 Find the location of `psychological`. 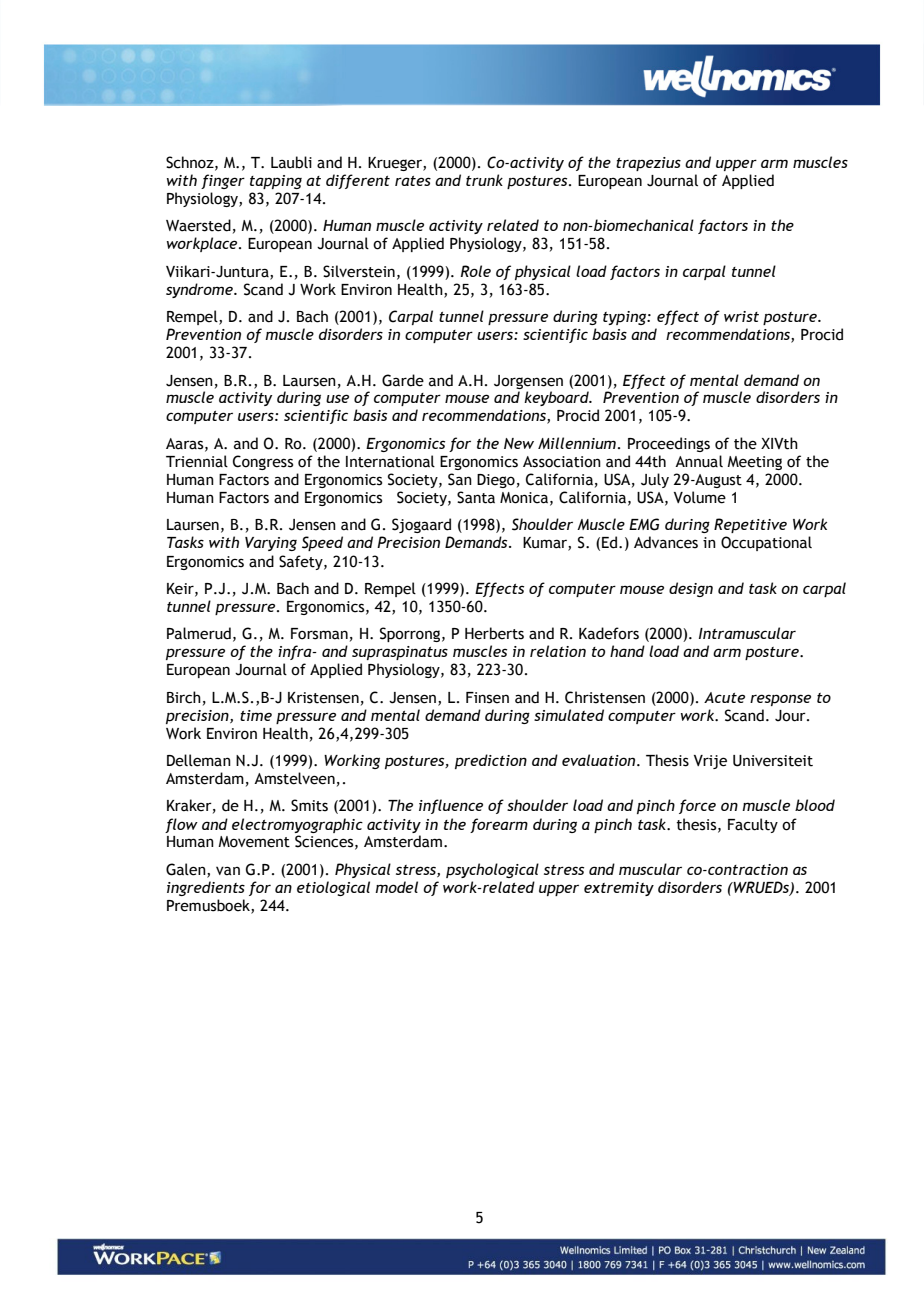

psychological is located at coordinates (492, 870).
